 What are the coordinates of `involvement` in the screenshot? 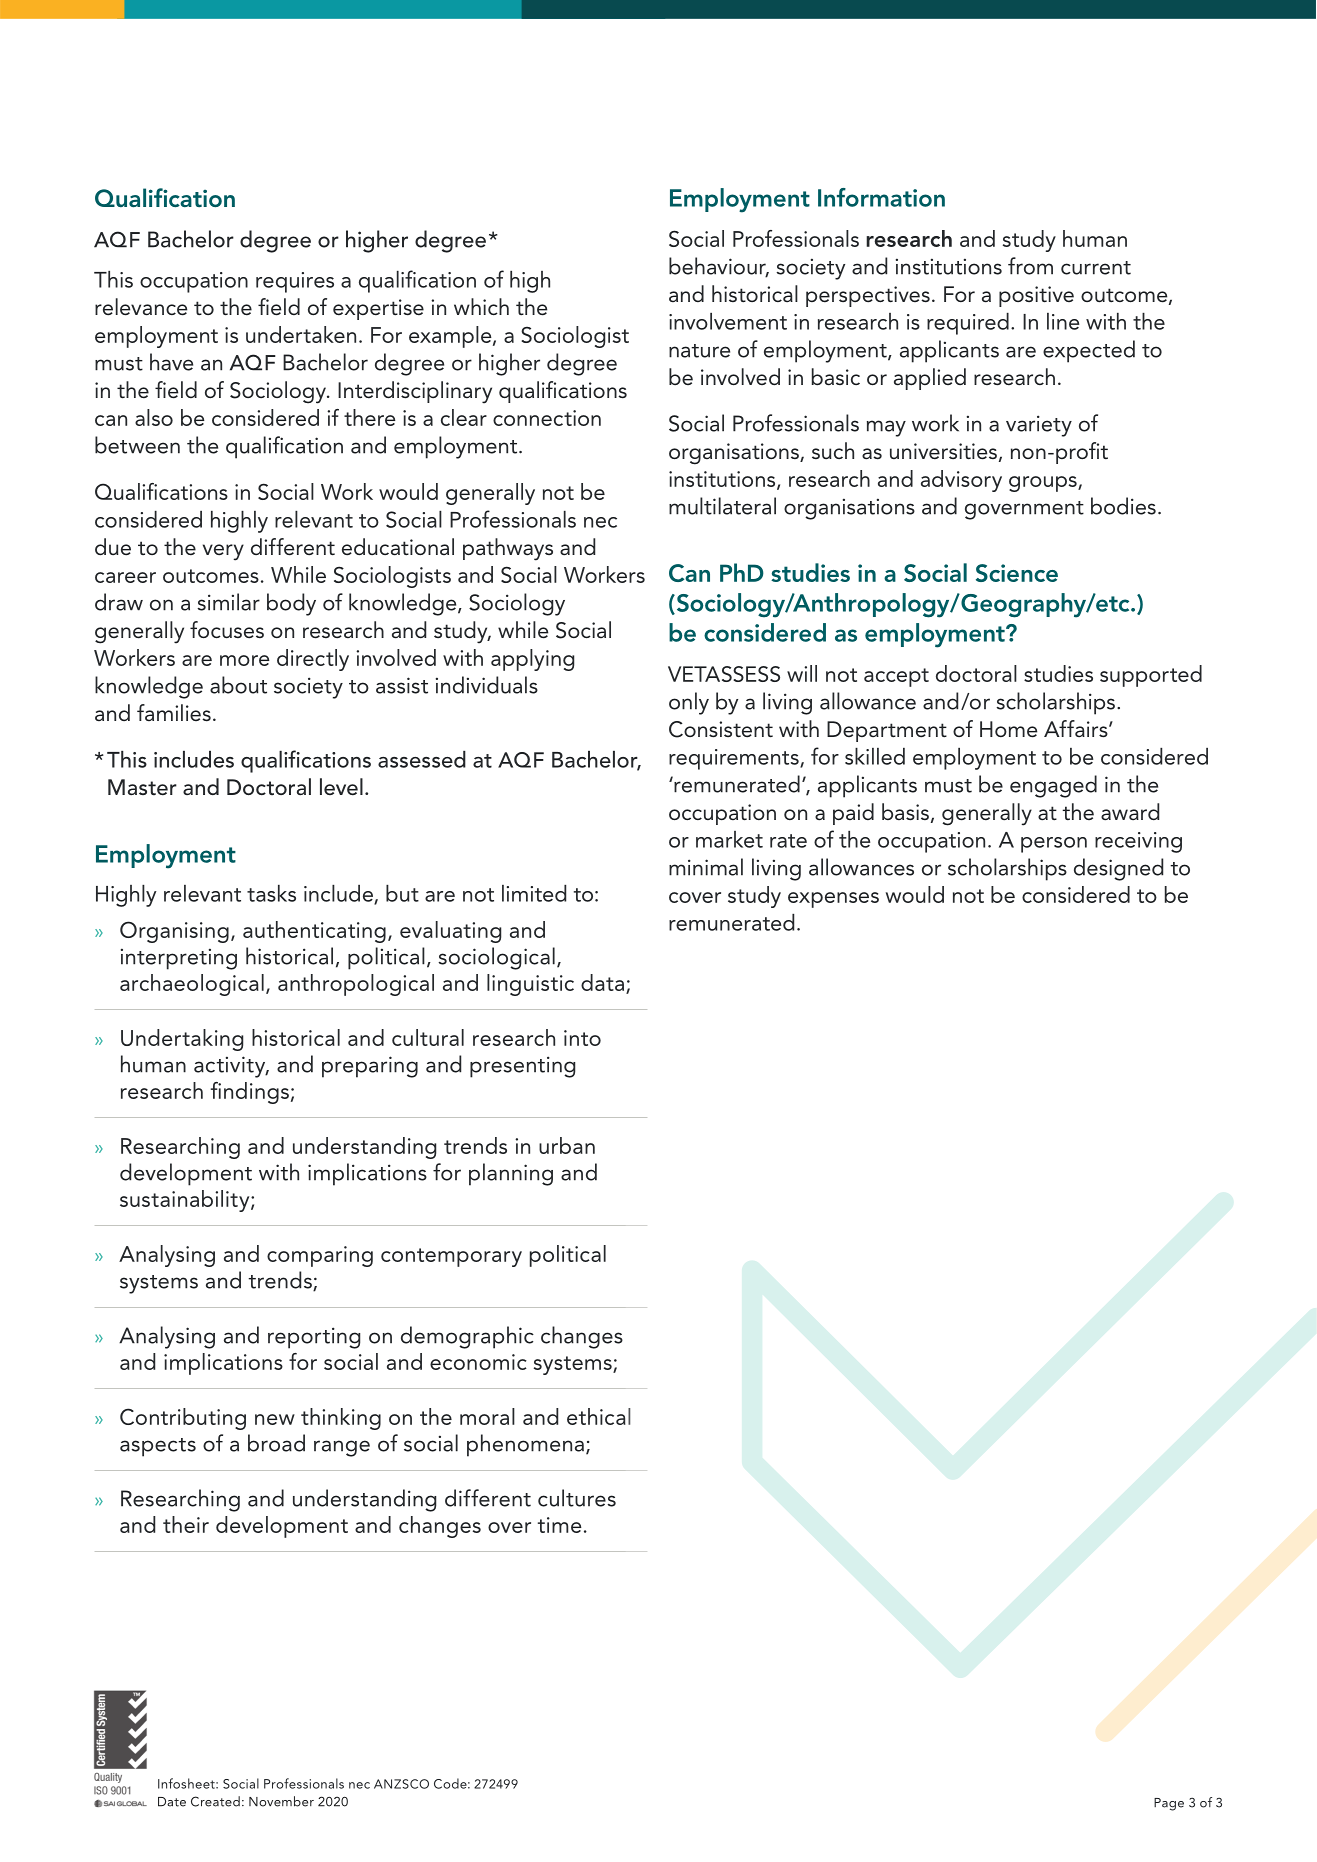 It's located at (728, 321).
